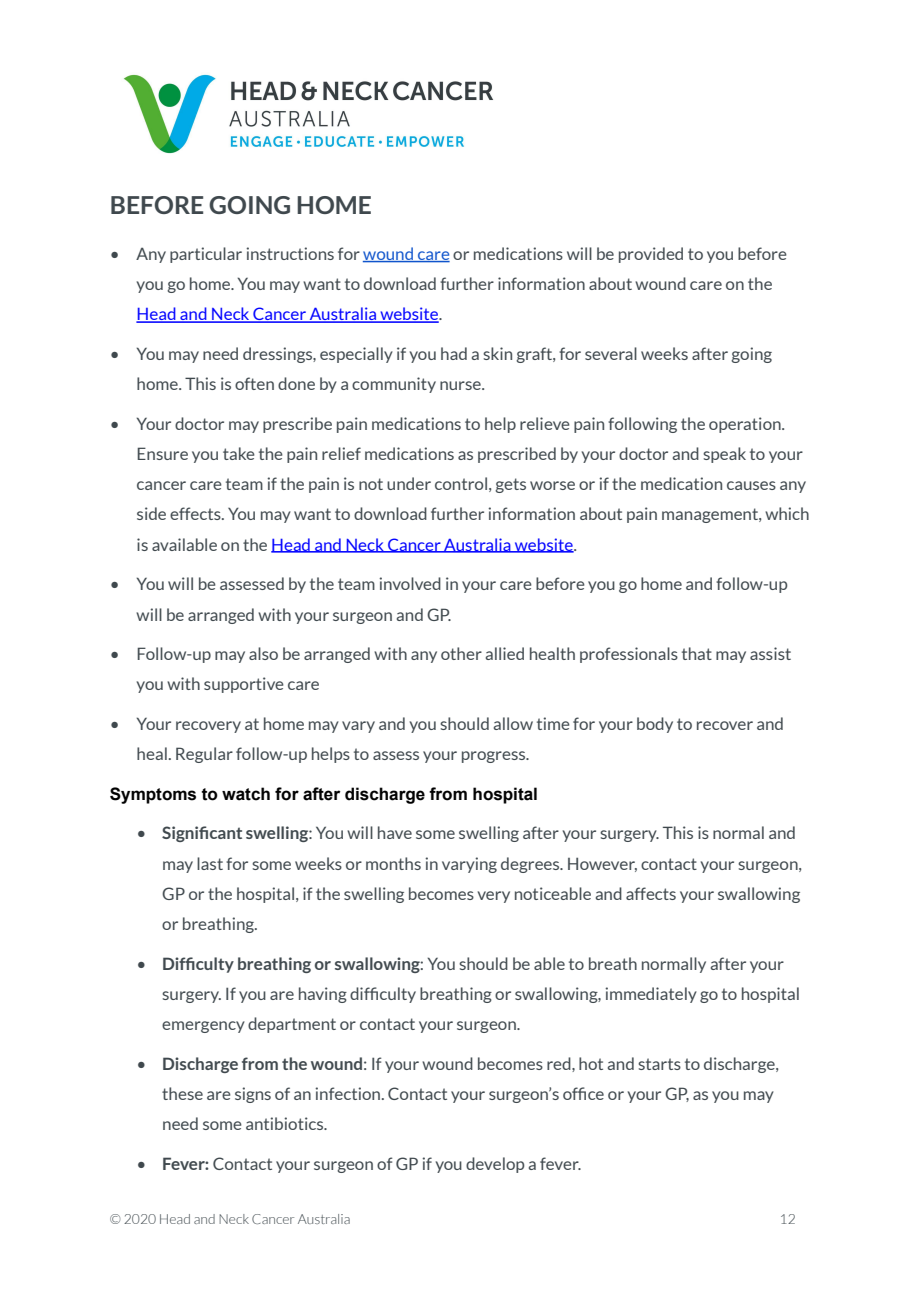 The image size is (924, 1307). Describe the element at coordinates (206, 255) in the page. I see `particular` at that location.
